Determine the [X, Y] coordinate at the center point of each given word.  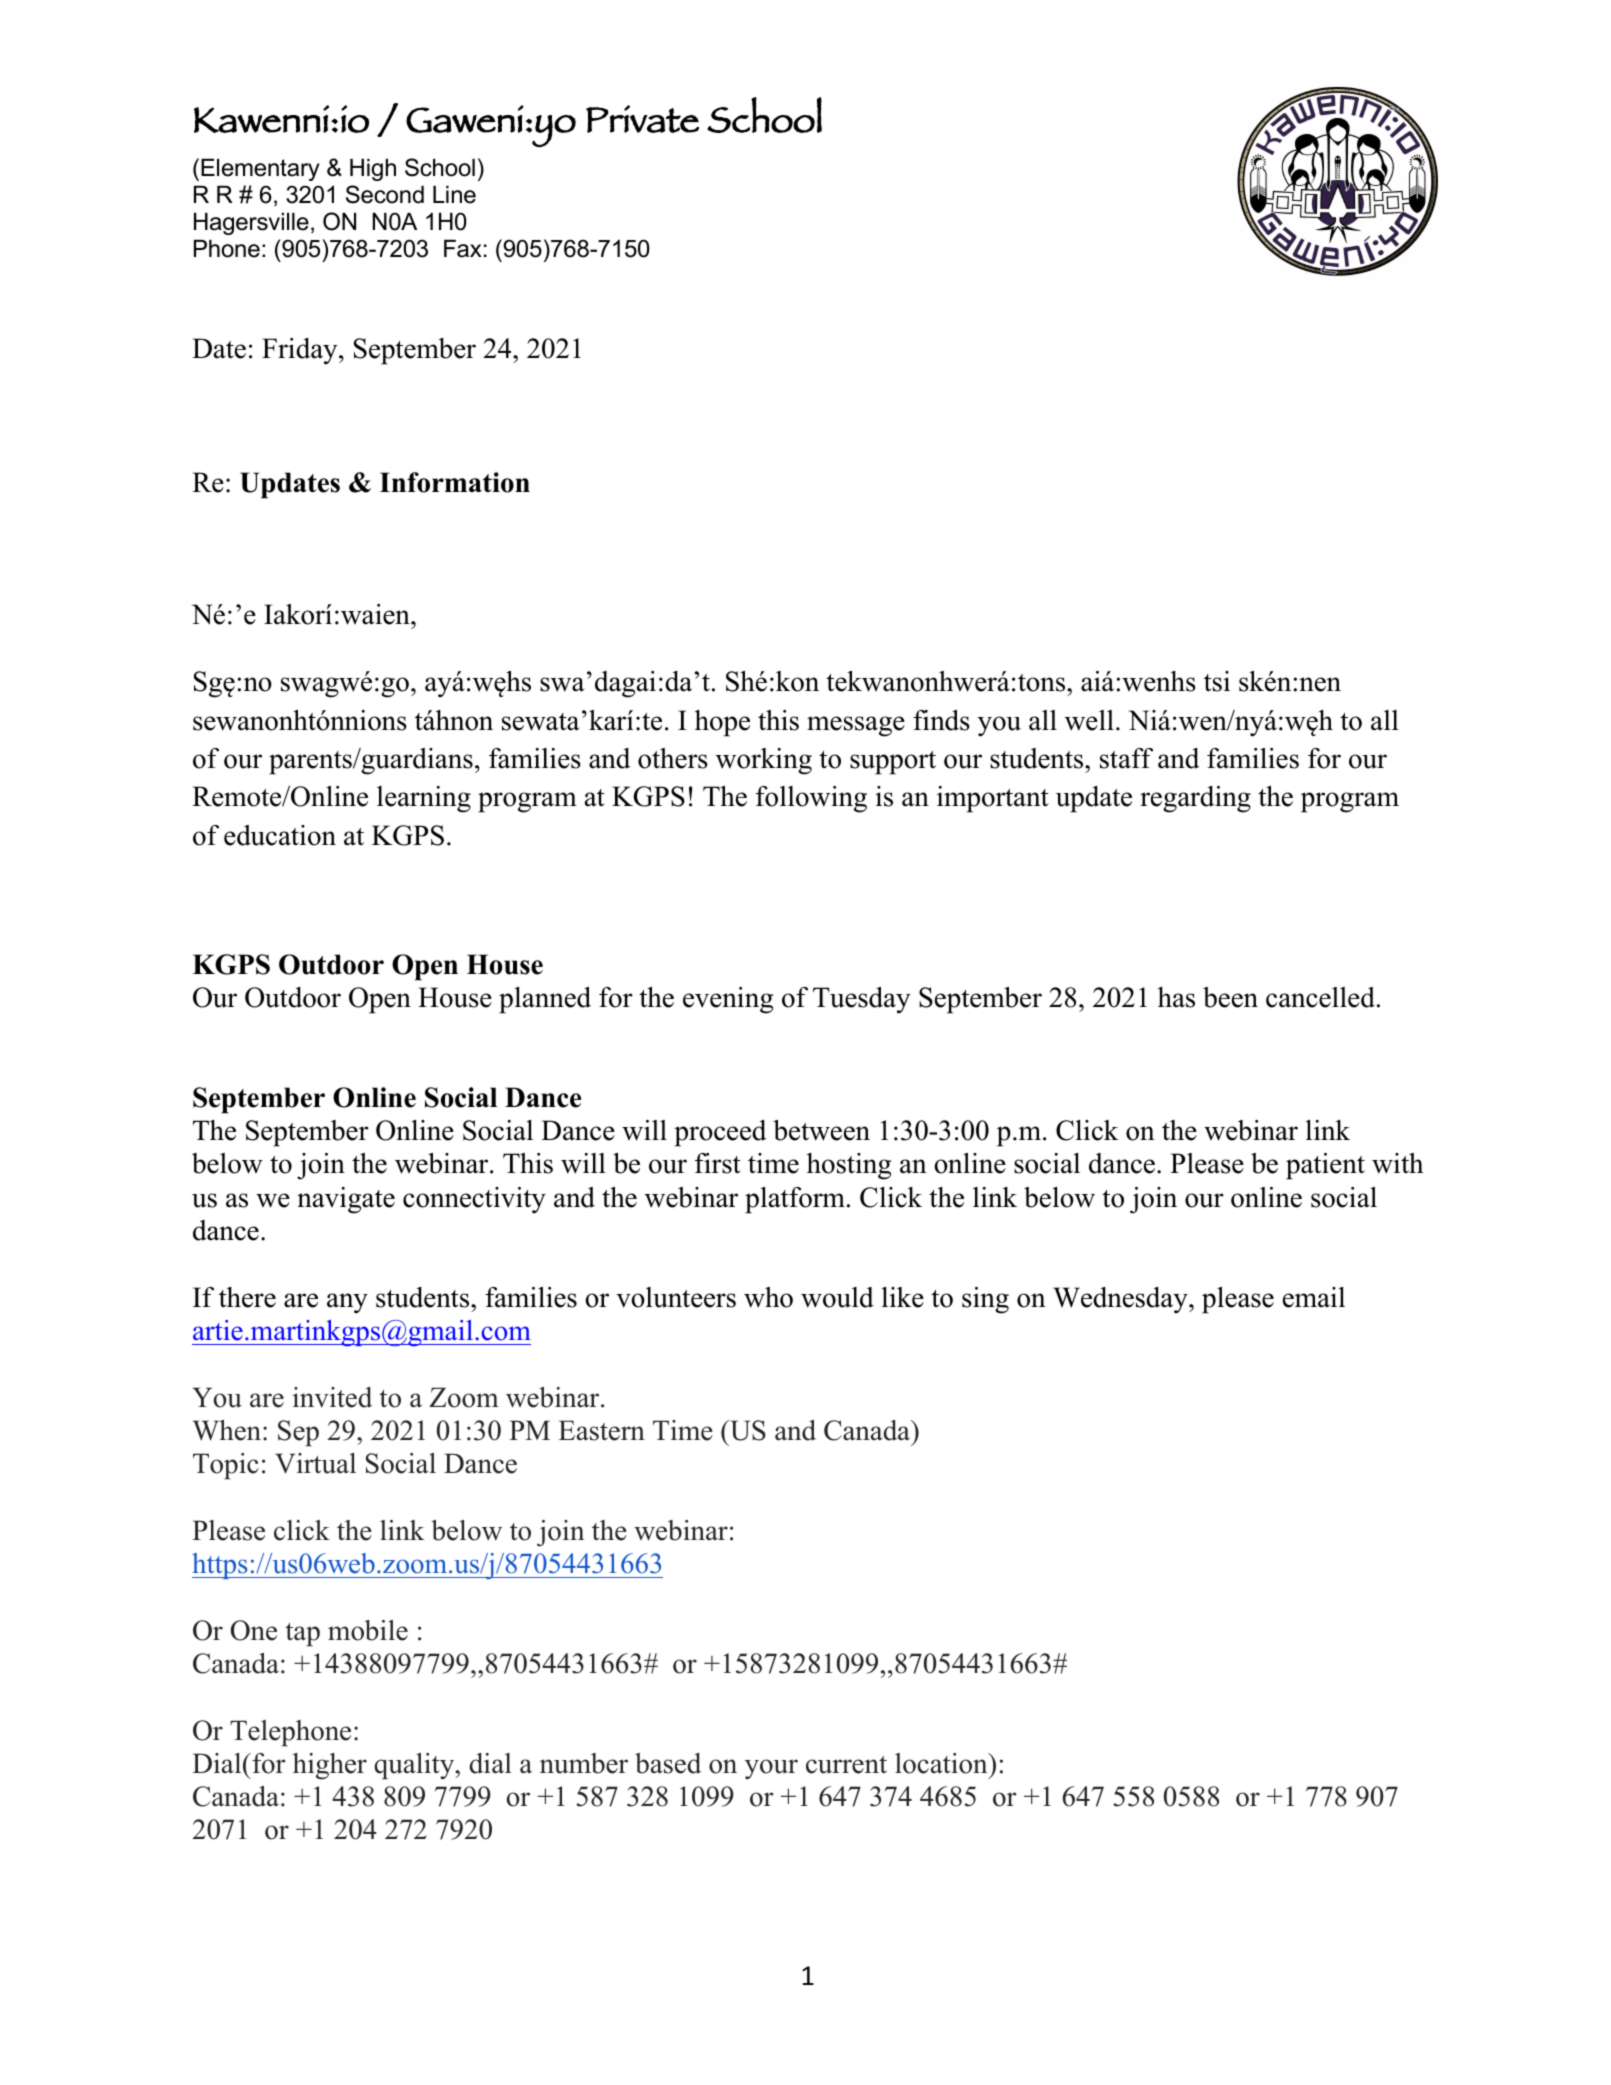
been [1230, 997]
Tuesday [862, 1000]
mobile [368, 1630]
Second [385, 194]
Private [642, 119]
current [846, 1765]
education [280, 835]
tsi [1217, 681]
